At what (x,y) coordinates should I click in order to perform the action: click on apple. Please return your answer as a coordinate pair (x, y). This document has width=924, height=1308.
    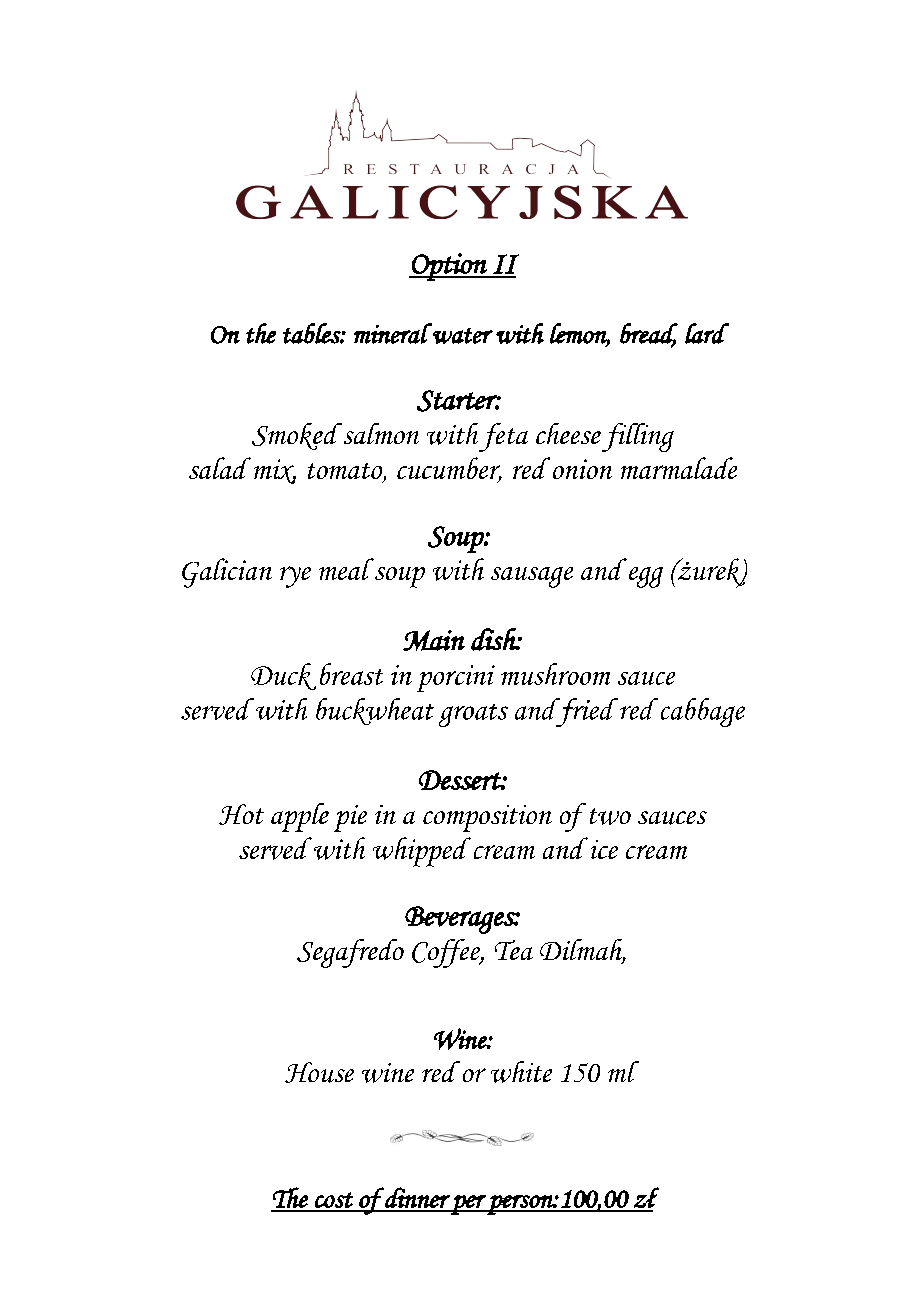
    Looking at the image, I should click on (300, 817).
